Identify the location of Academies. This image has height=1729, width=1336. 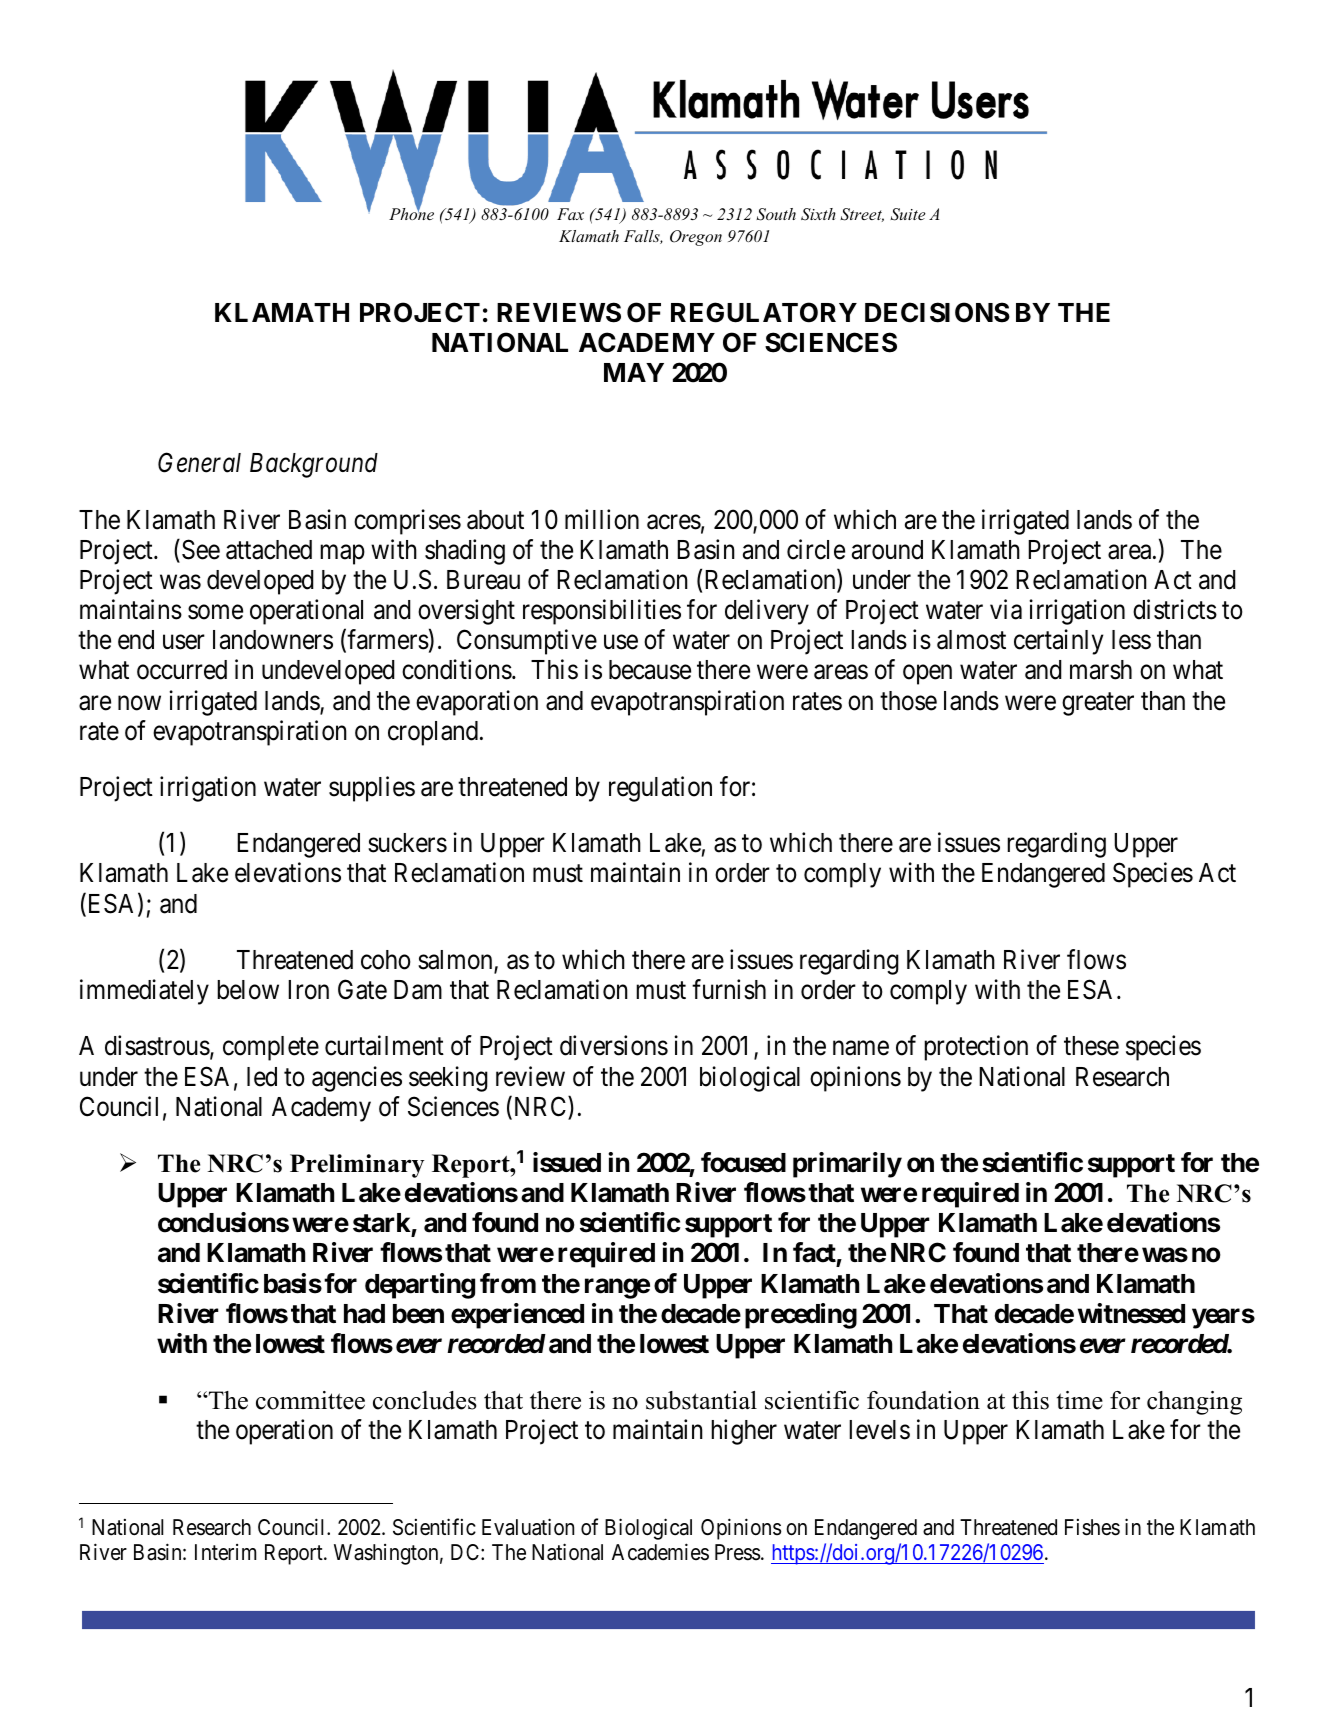
(660, 1552).
